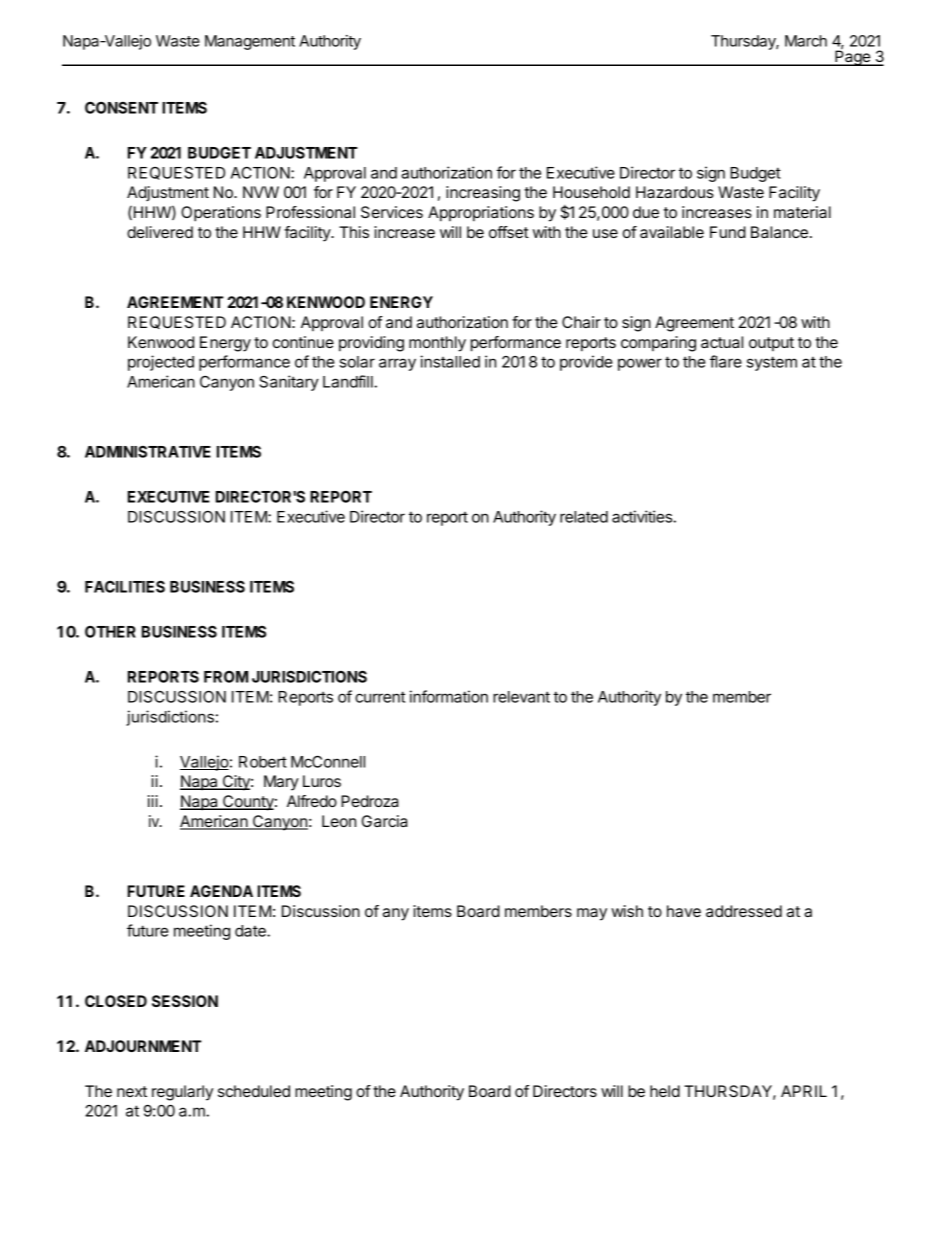 Image resolution: width=952 pixels, height=1233 pixels. What do you see at coordinates (483, 194) in the screenshot?
I see `increasing` at bounding box center [483, 194].
